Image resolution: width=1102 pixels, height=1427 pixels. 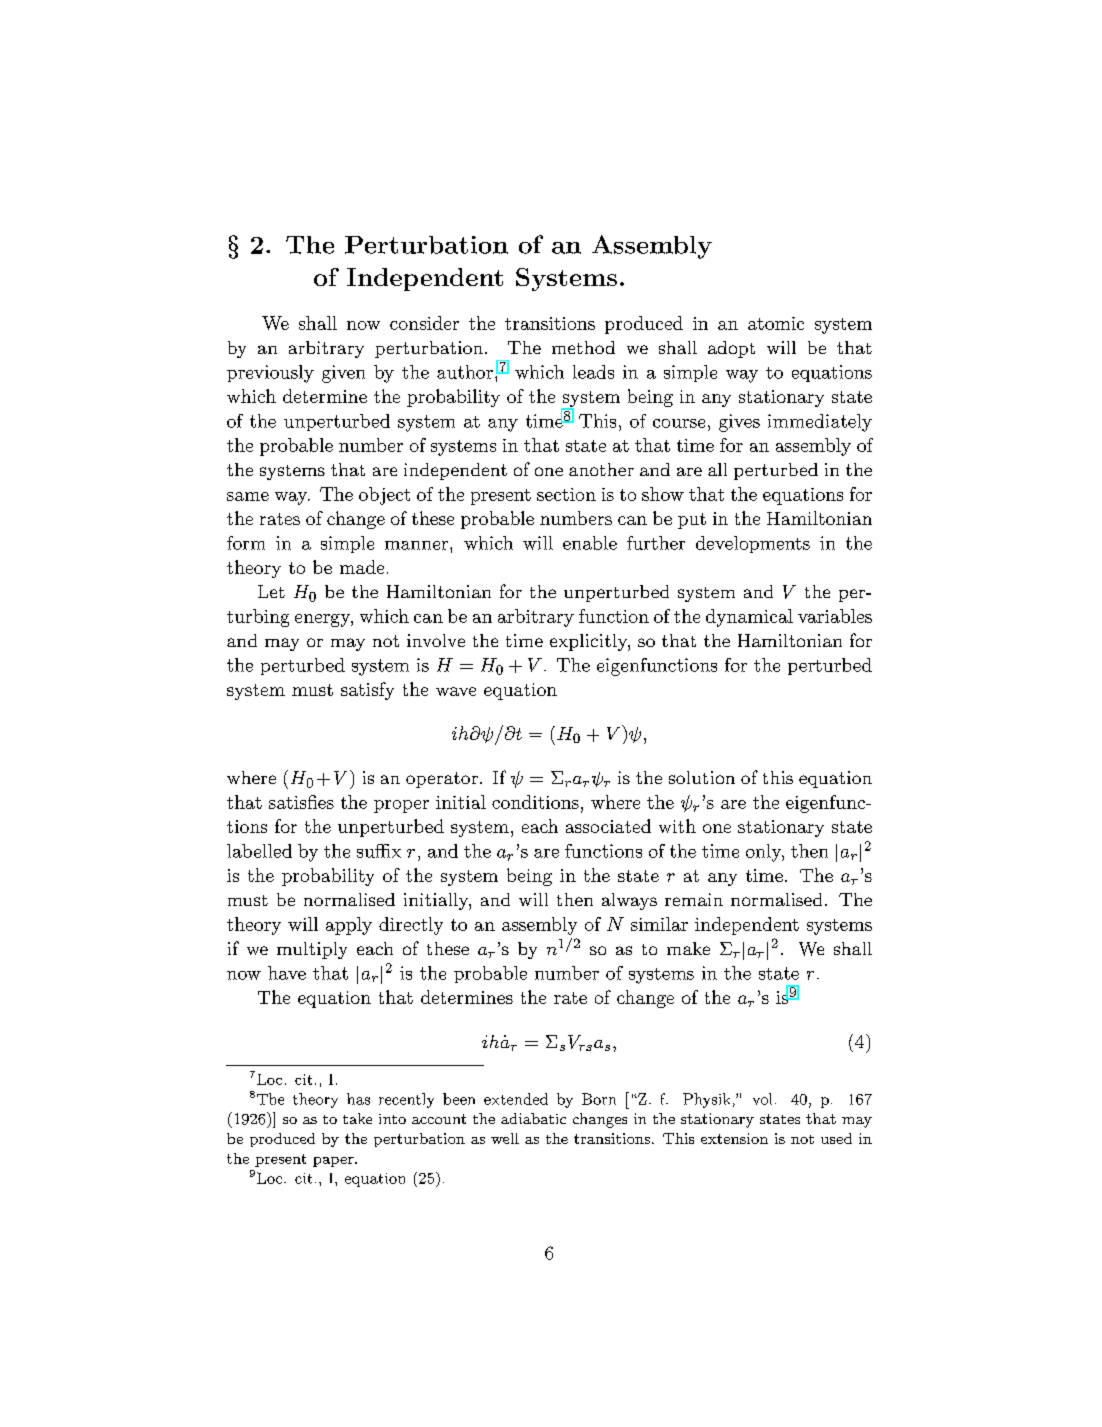 I want to click on satisfies, so click(x=301, y=802).
